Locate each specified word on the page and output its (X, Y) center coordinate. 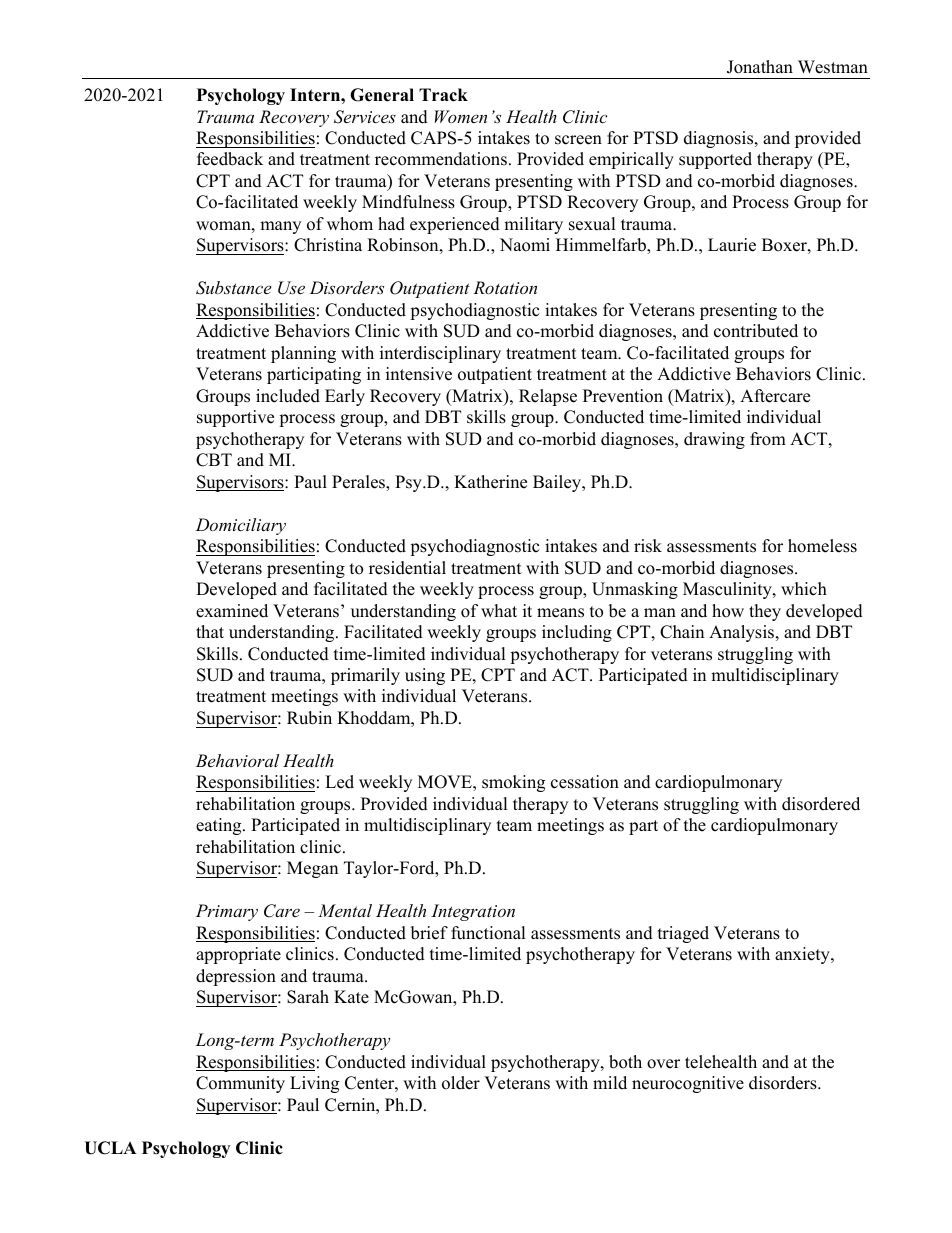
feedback (230, 159)
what (499, 610)
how (728, 611)
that (210, 631)
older (461, 1083)
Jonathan (760, 67)
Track (443, 95)
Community (240, 1084)
